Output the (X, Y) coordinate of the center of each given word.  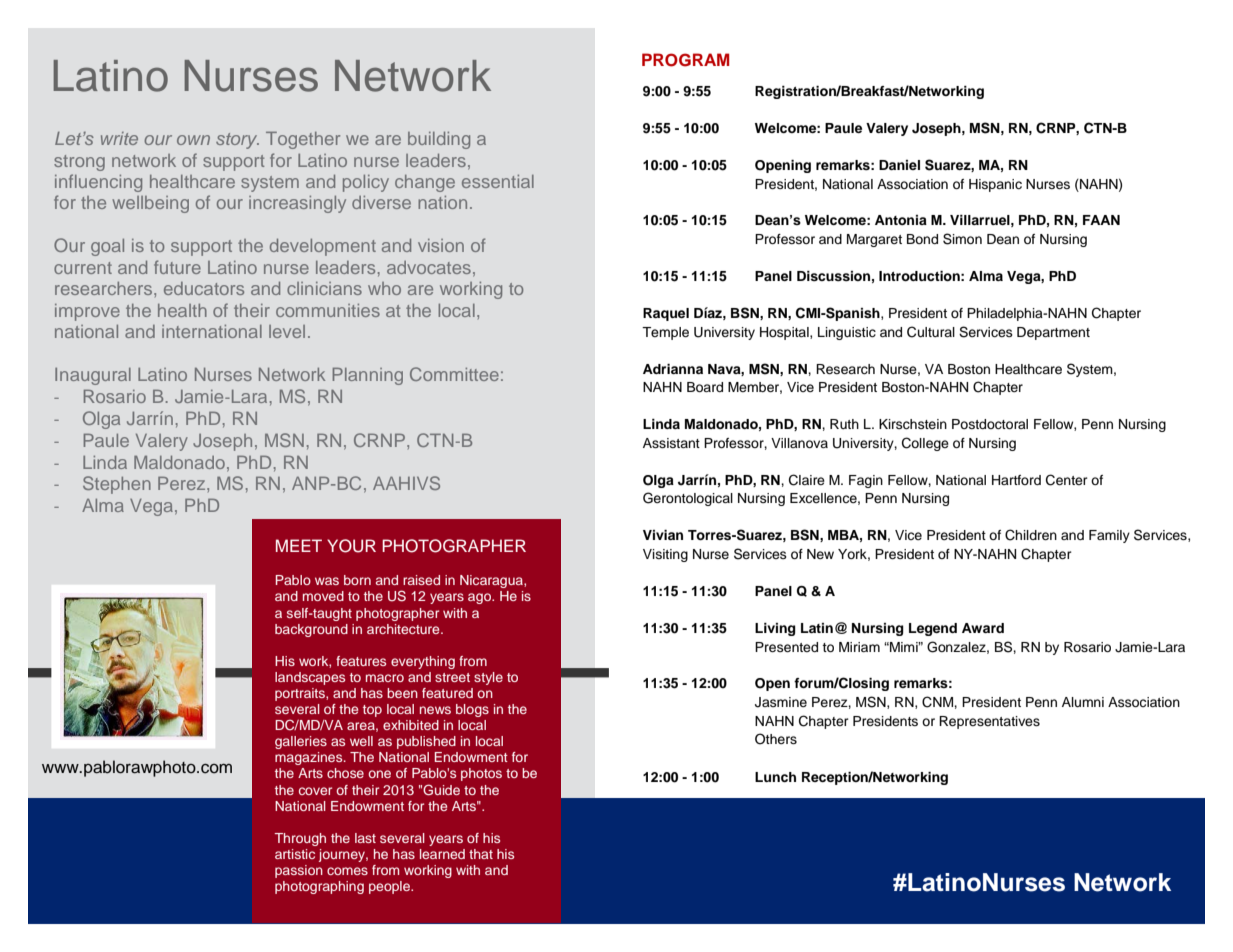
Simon (962, 239)
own (193, 140)
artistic (295, 854)
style (488, 678)
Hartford (1016, 480)
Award (983, 628)
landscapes (310, 678)
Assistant (671, 443)
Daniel (899, 165)
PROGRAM (685, 60)
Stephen (117, 485)
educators (204, 288)
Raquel (666, 314)
